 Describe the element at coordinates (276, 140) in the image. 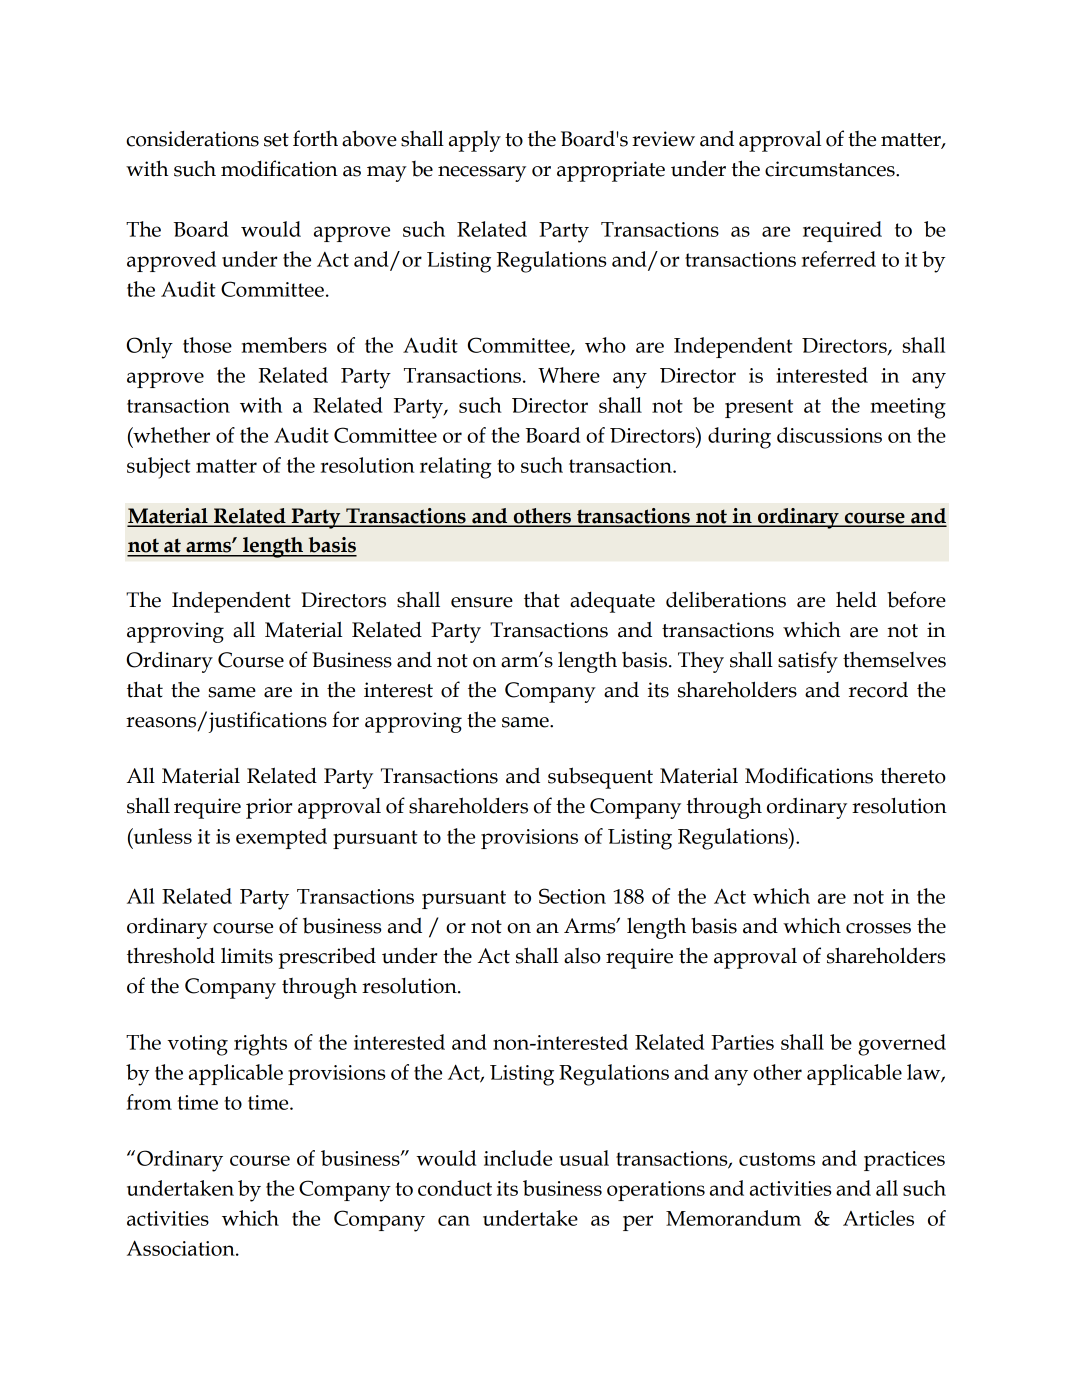

I see `set` at that location.
